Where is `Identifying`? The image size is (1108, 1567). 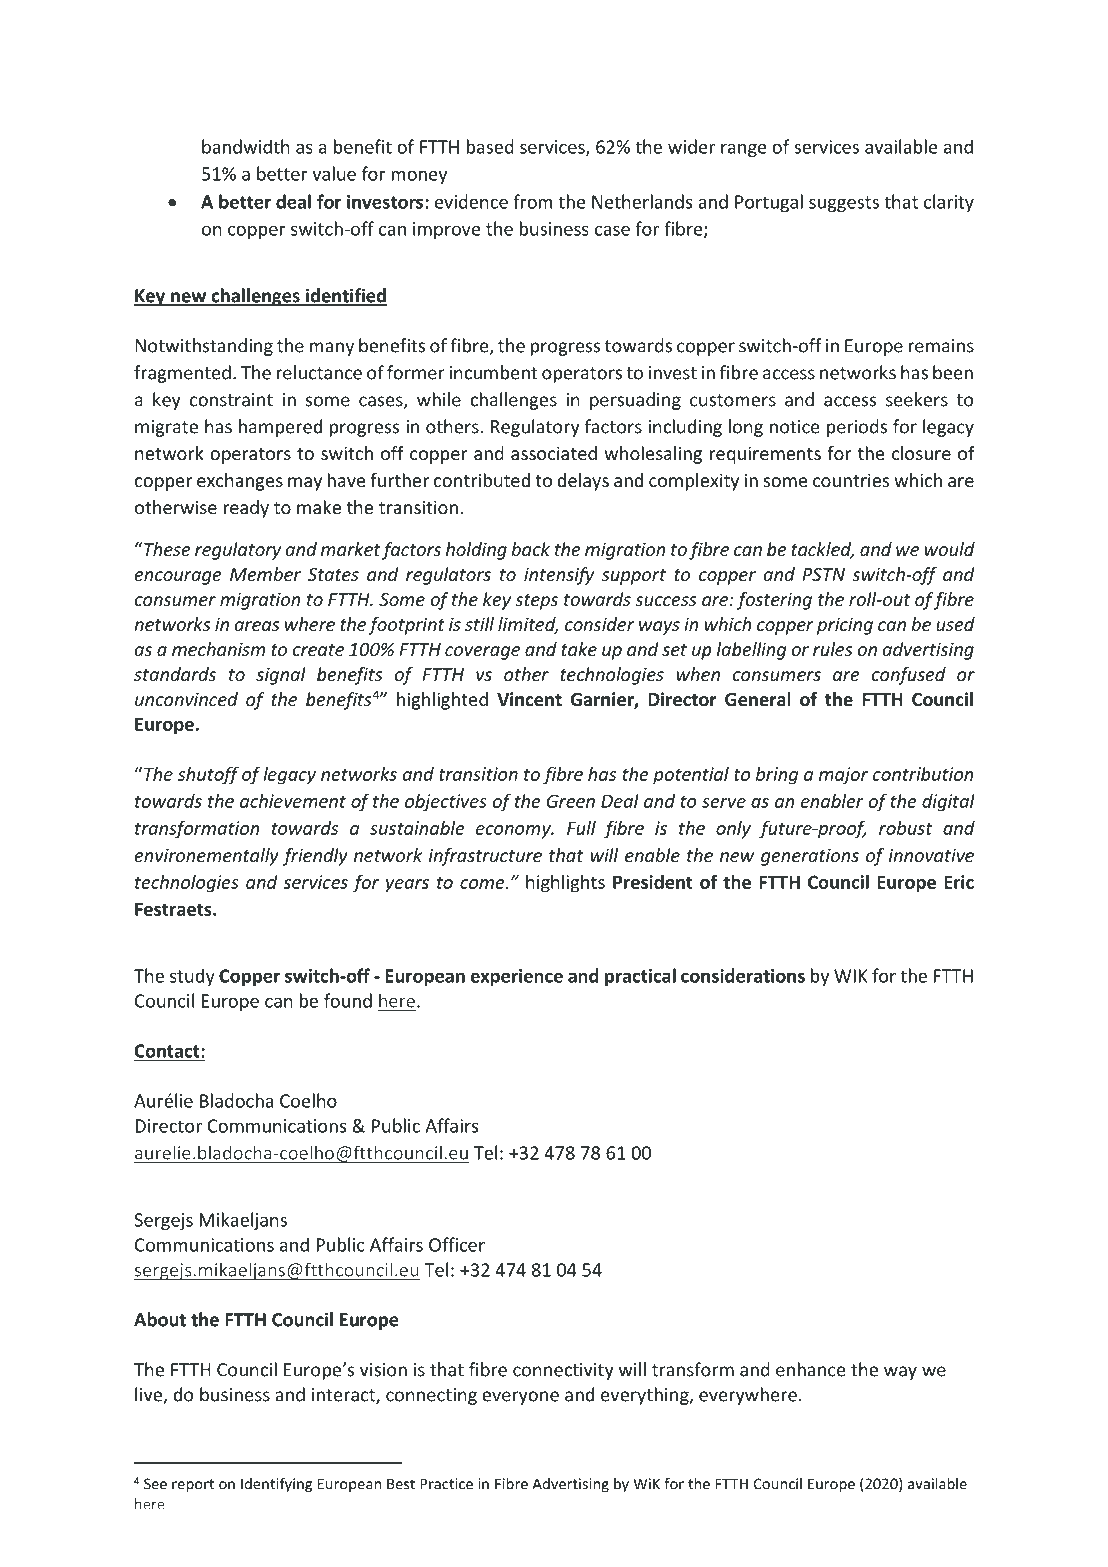 Identifying is located at coordinates (276, 1485).
